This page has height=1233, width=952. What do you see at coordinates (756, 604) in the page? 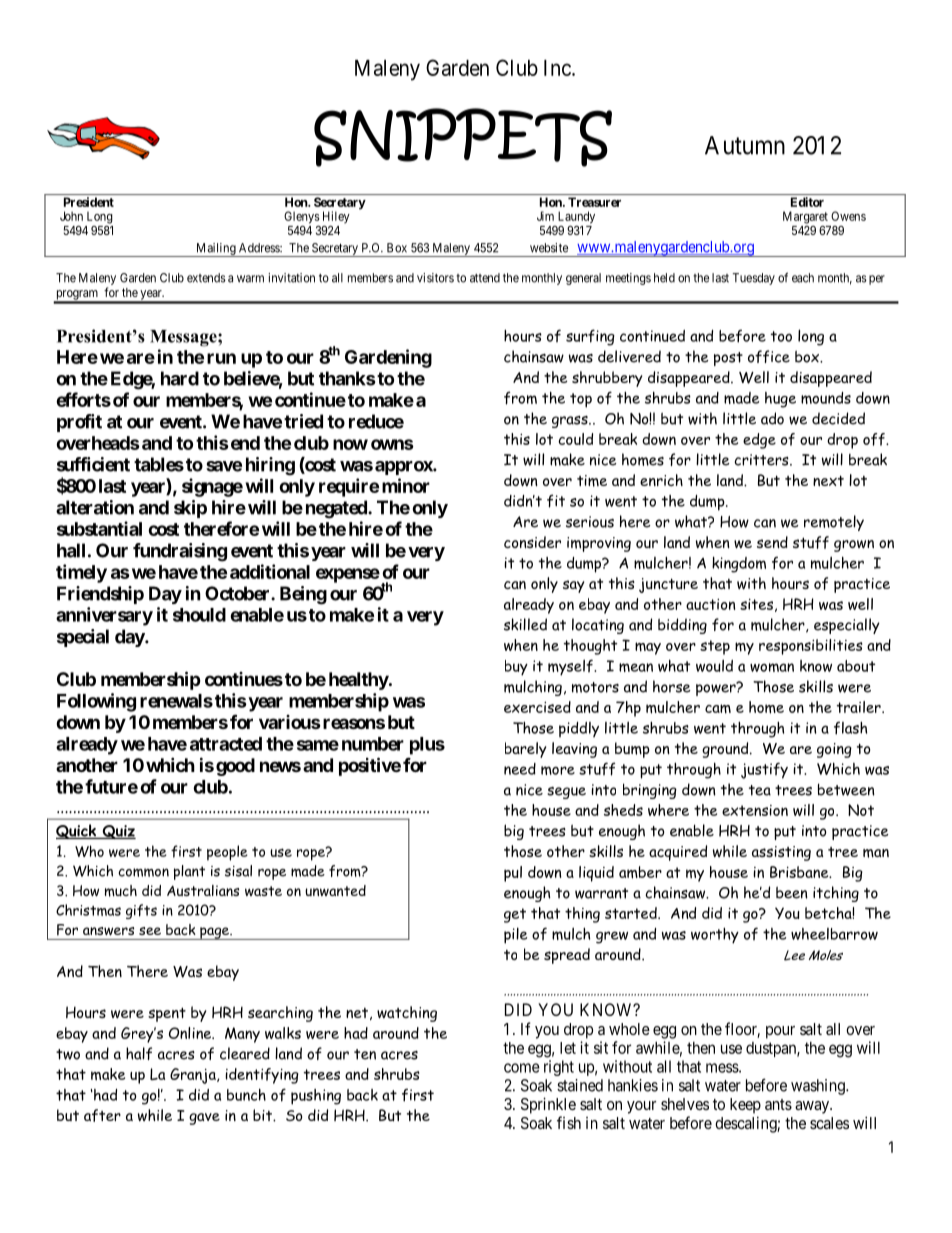
I see `sites` at bounding box center [756, 604].
